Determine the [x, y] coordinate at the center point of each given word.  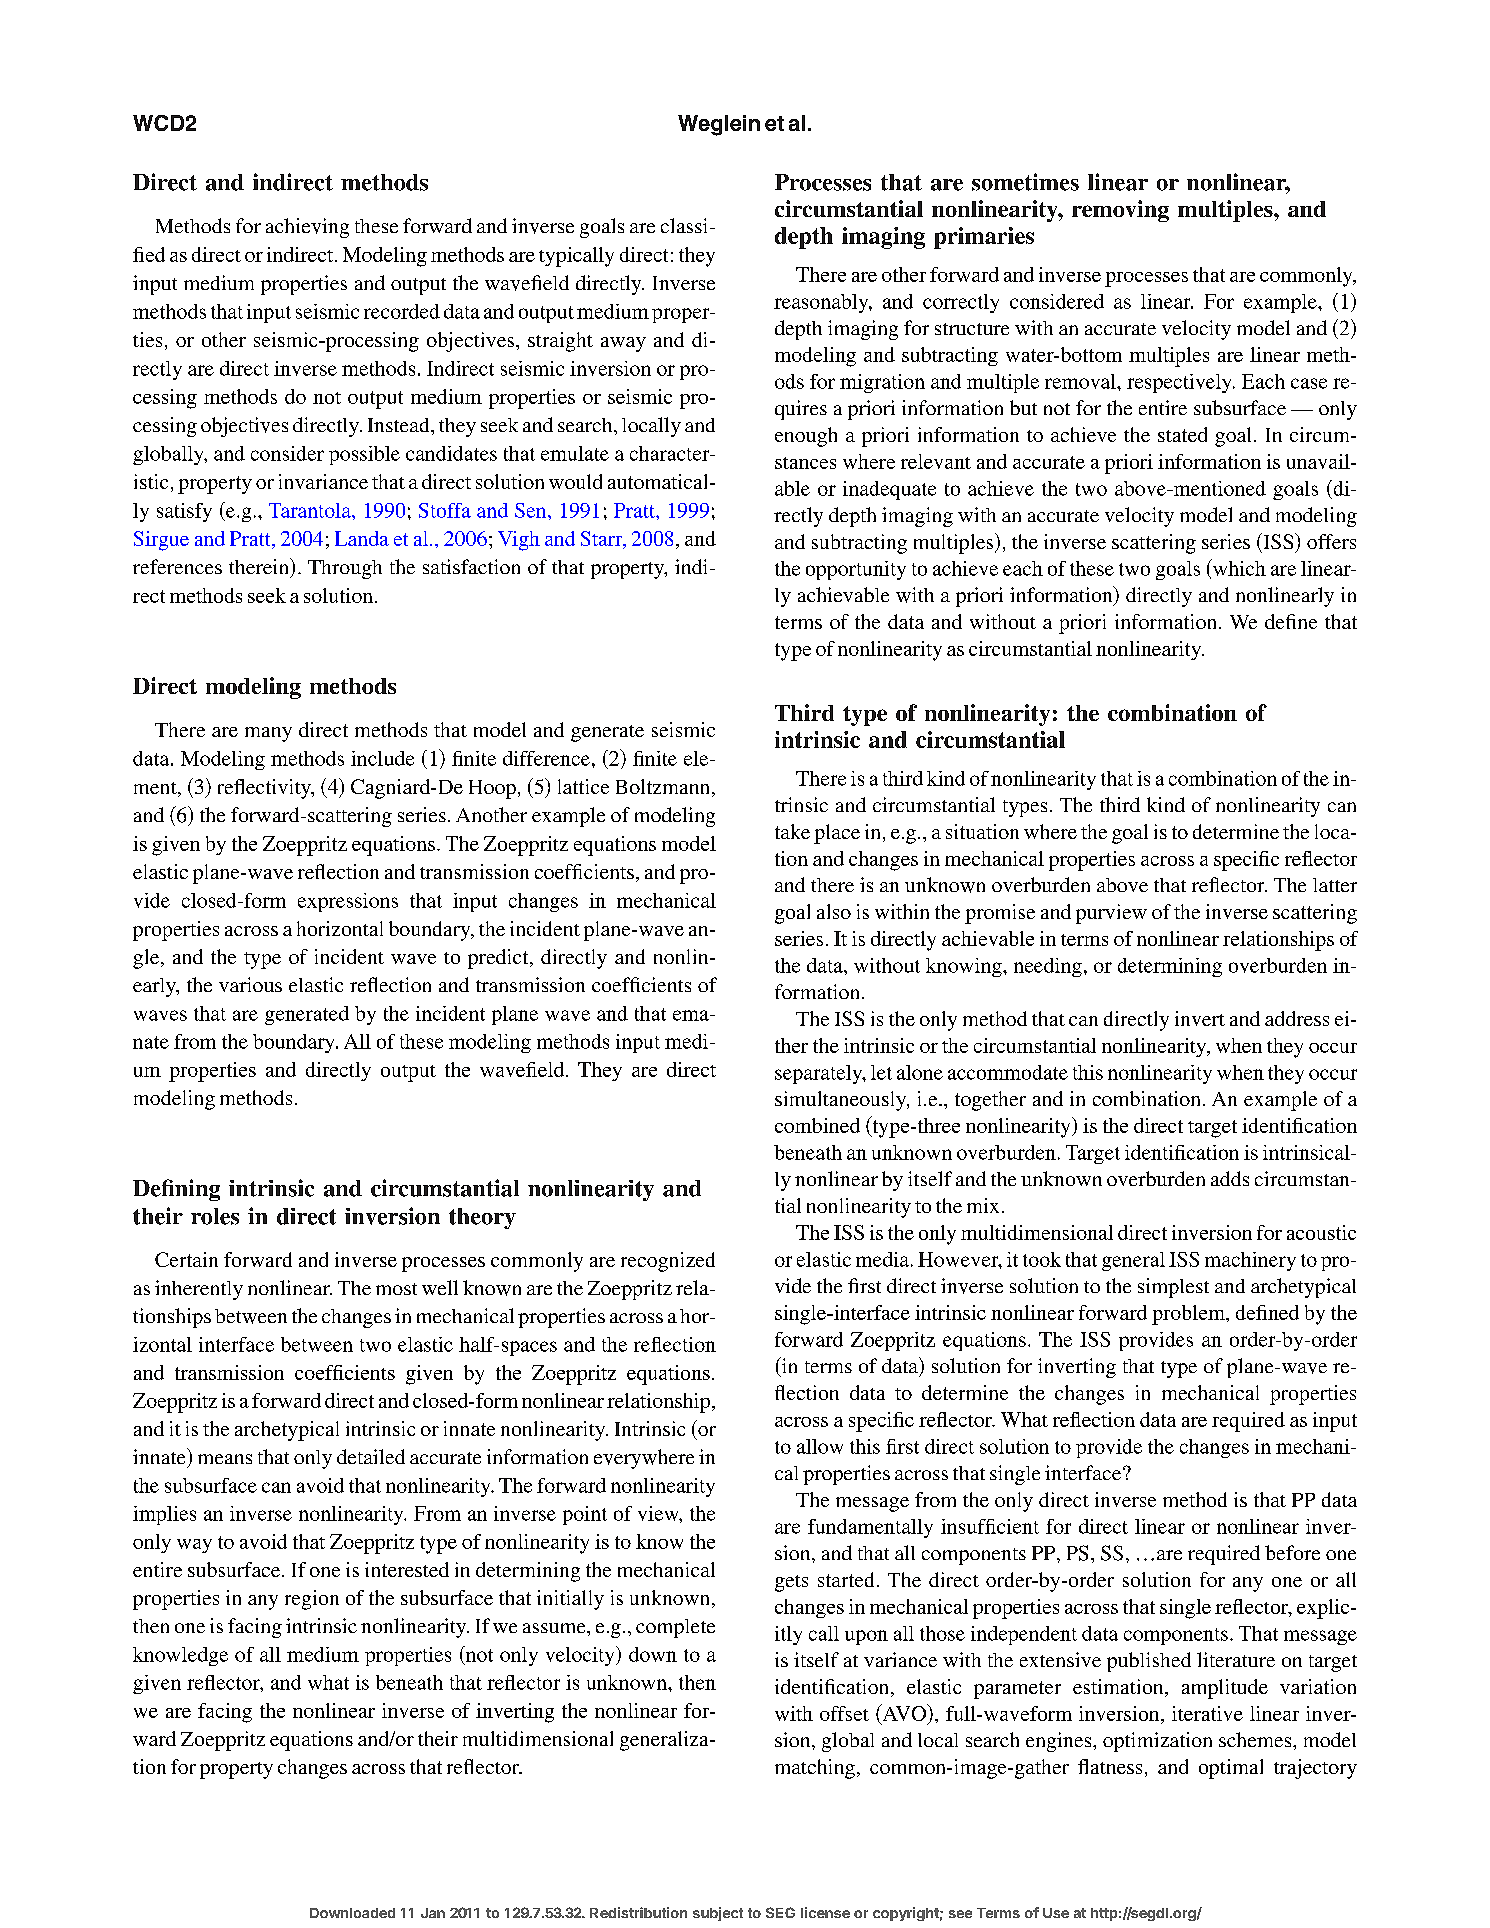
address [1297, 1018]
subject [718, 1914]
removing [1120, 211]
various [250, 984]
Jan [433, 1913]
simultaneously [841, 1101]
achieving [307, 228]
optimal [1231, 1769]
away [623, 344]
